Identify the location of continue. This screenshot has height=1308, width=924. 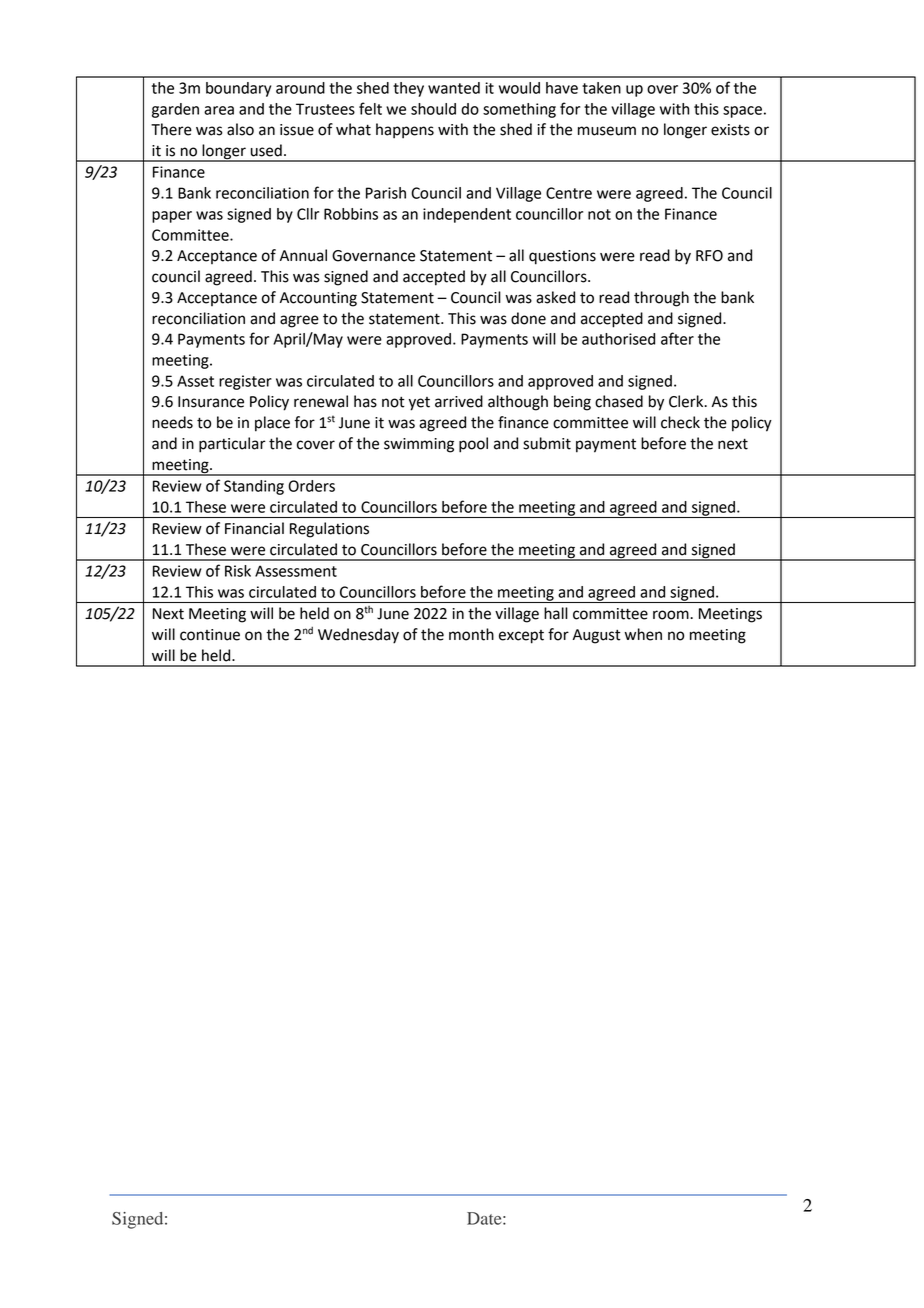
(210, 635).
